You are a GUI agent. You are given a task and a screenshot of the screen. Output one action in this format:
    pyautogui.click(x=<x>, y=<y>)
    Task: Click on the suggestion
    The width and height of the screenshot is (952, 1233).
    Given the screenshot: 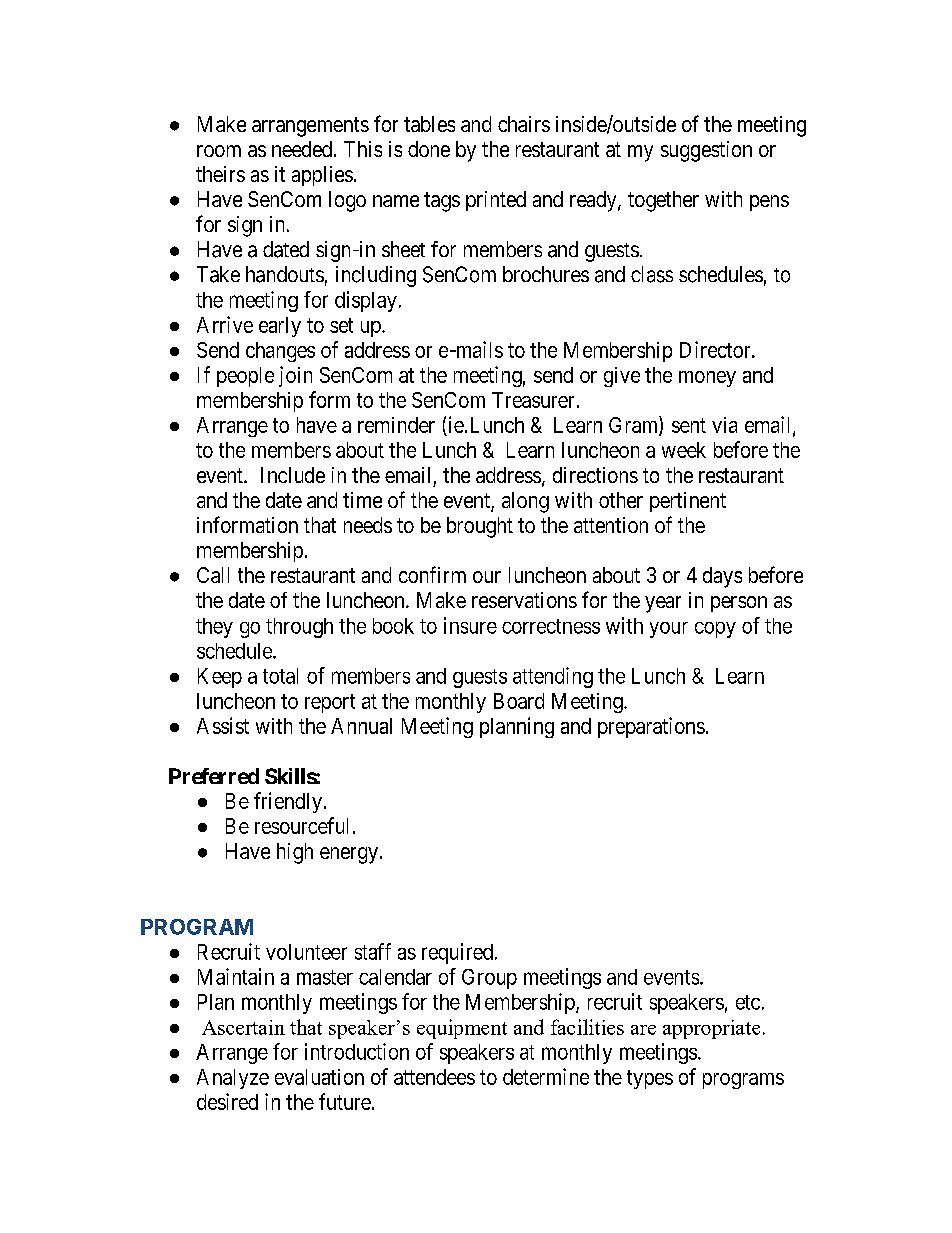 What is the action you would take?
    pyautogui.click(x=706, y=151)
